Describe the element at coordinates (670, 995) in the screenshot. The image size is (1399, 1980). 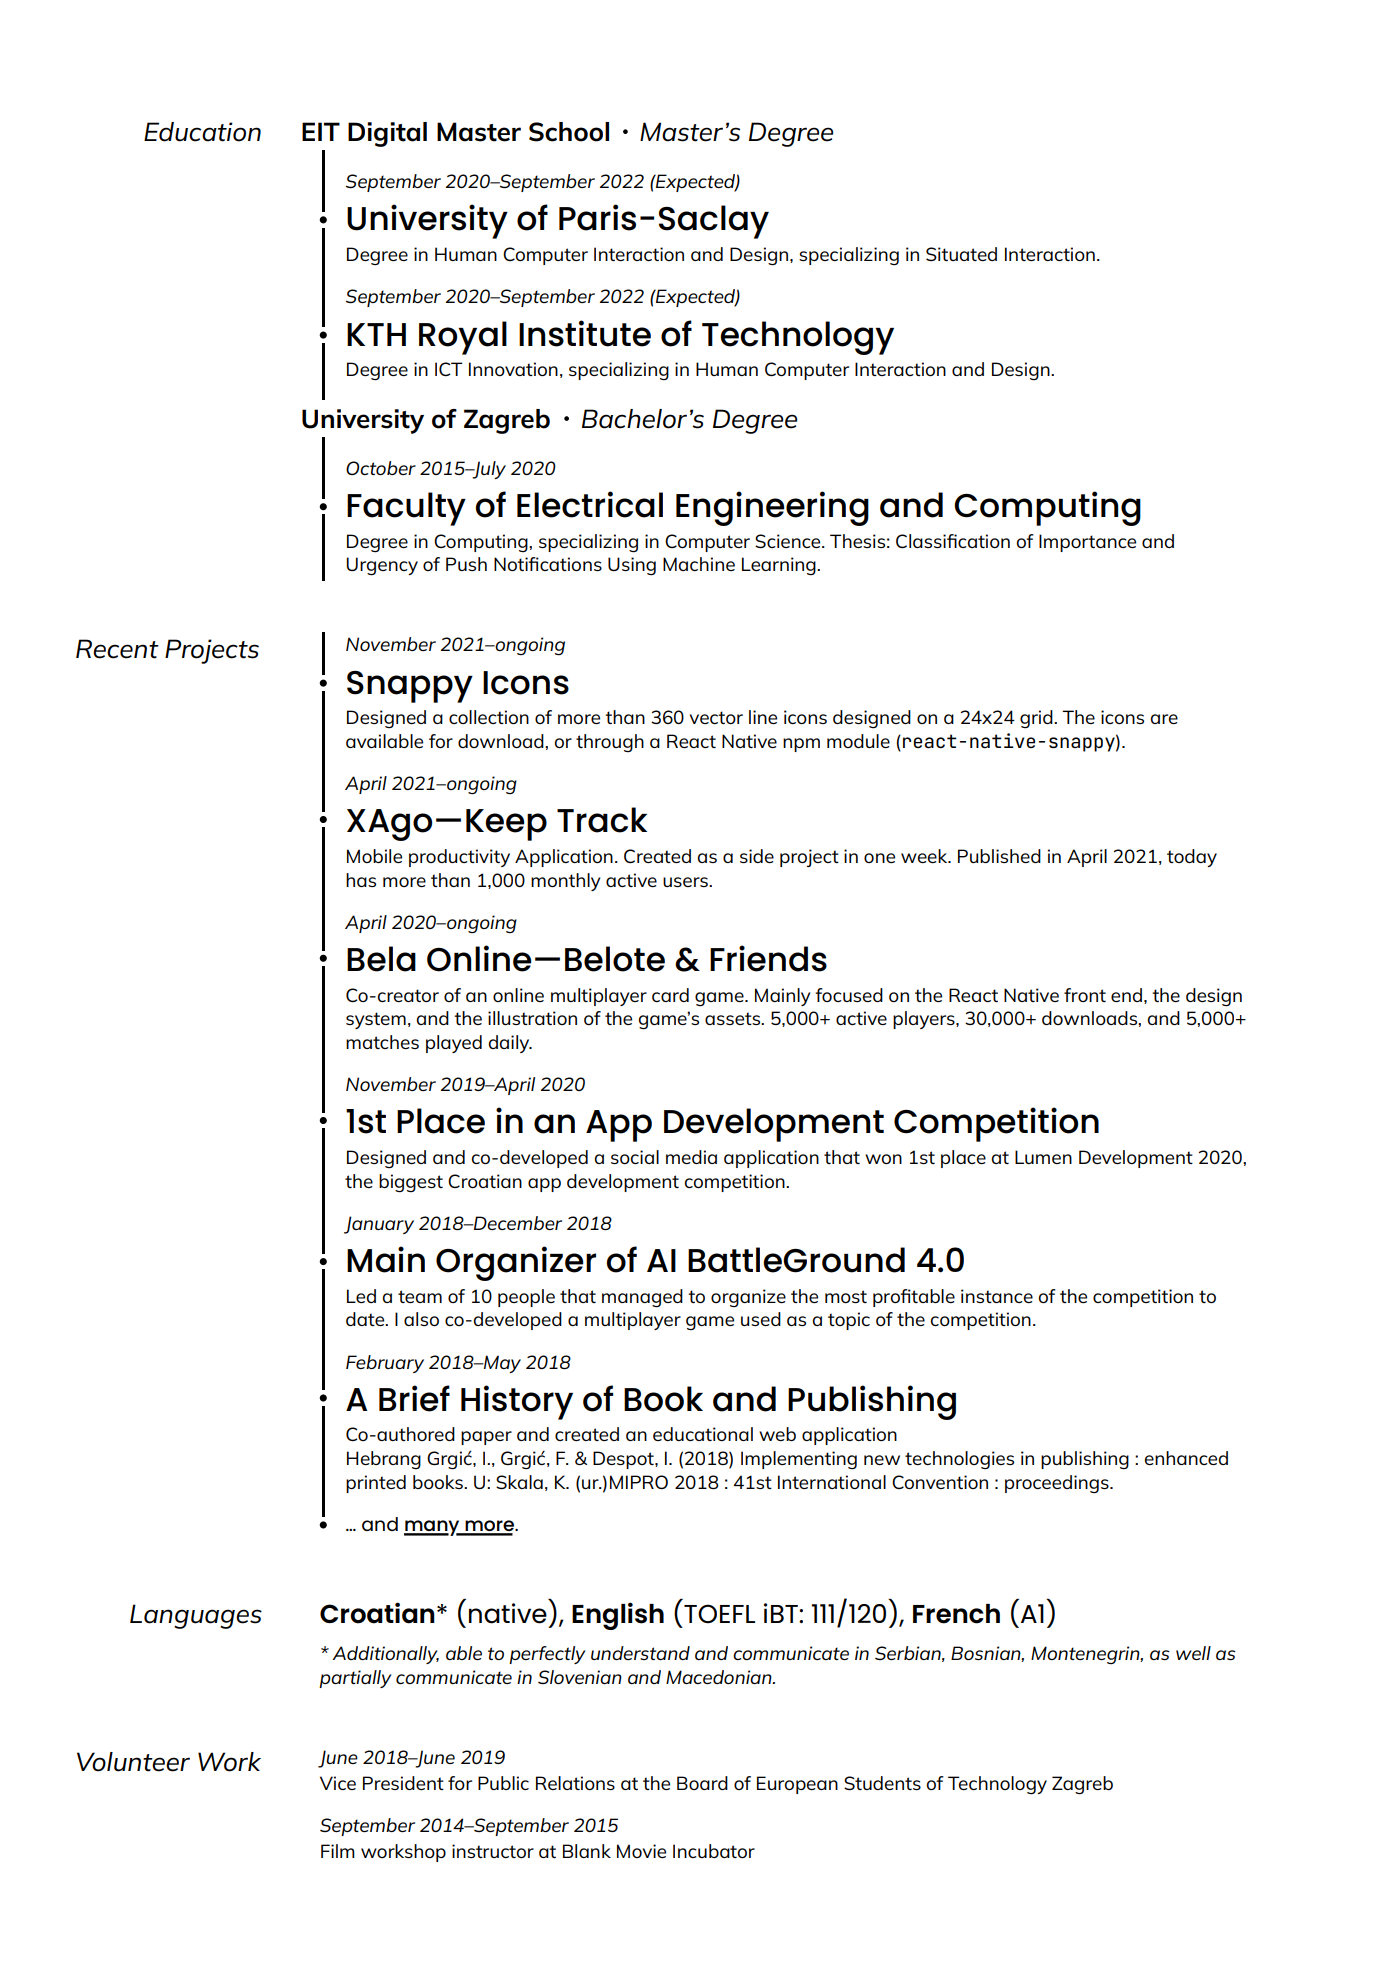
I see `card` at that location.
